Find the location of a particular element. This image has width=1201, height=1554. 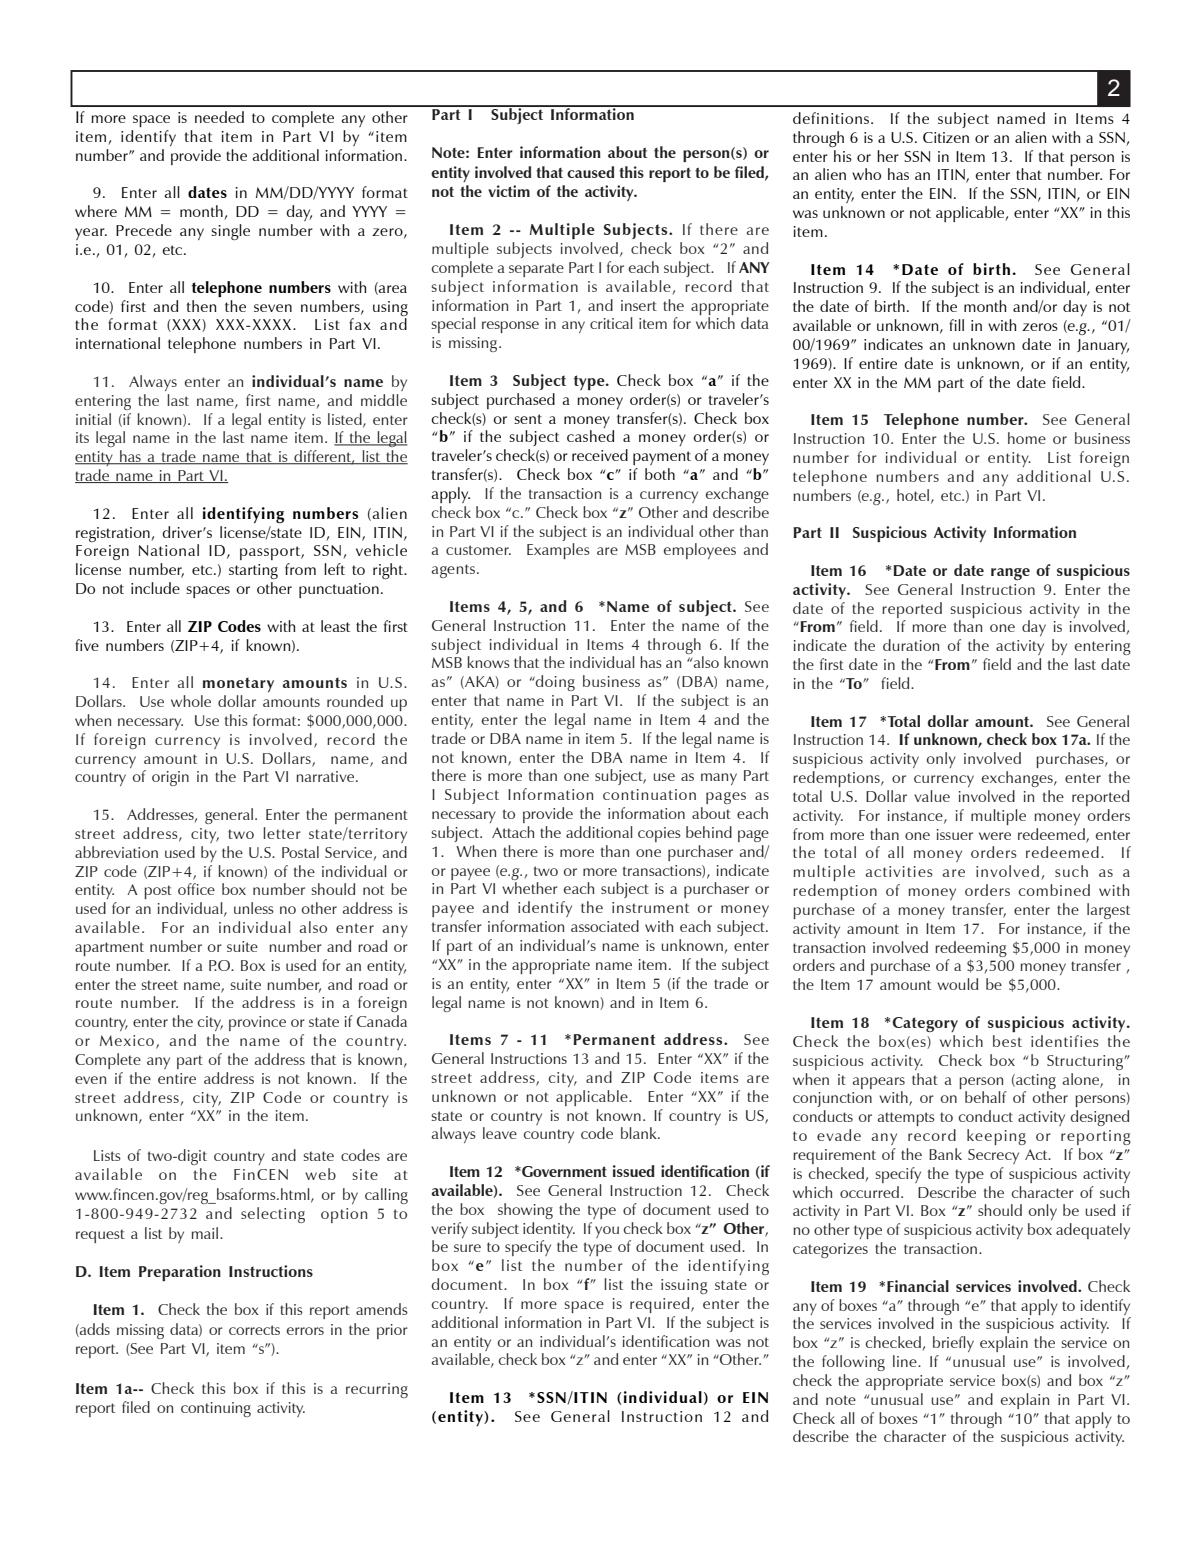

received is located at coordinates (600, 455).
